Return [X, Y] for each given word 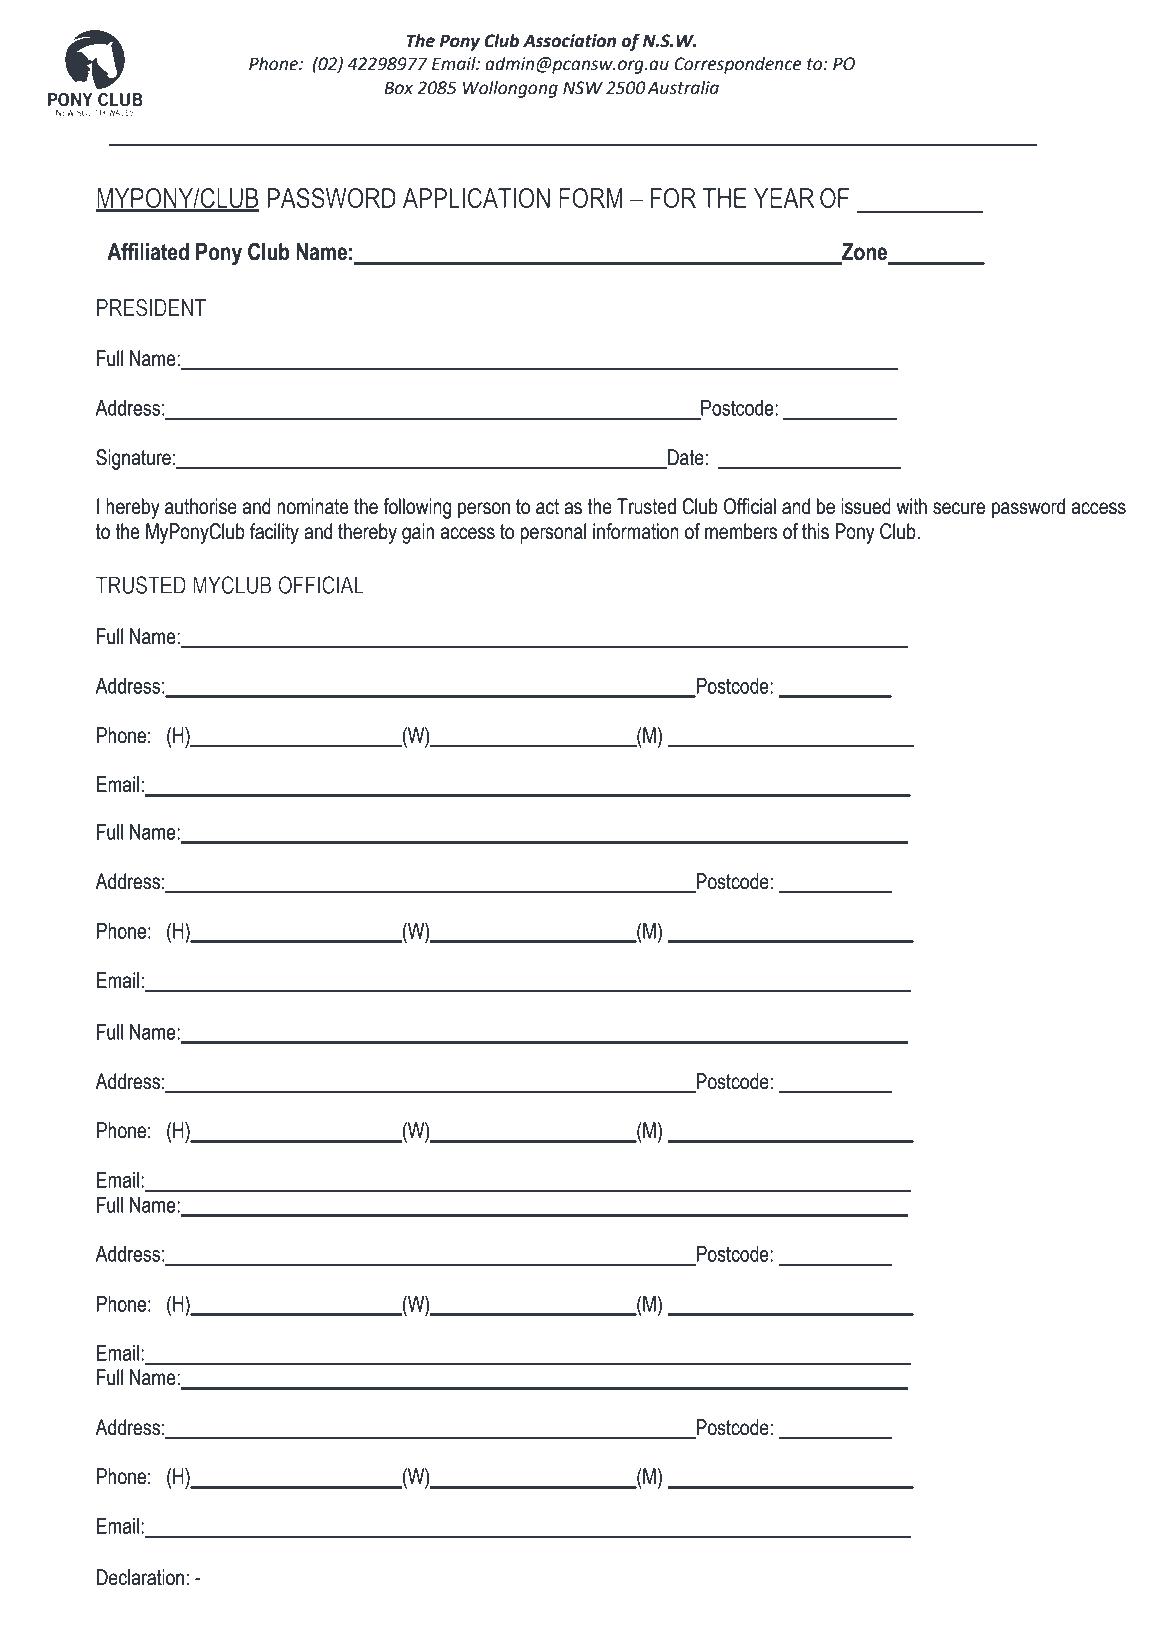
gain [418, 533]
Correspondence [737, 65]
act [547, 507]
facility [274, 533]
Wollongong [510, 89]
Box [398, 88]
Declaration [140, 1577]
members [741, 531]
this [815, 531]
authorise [201, 506]
